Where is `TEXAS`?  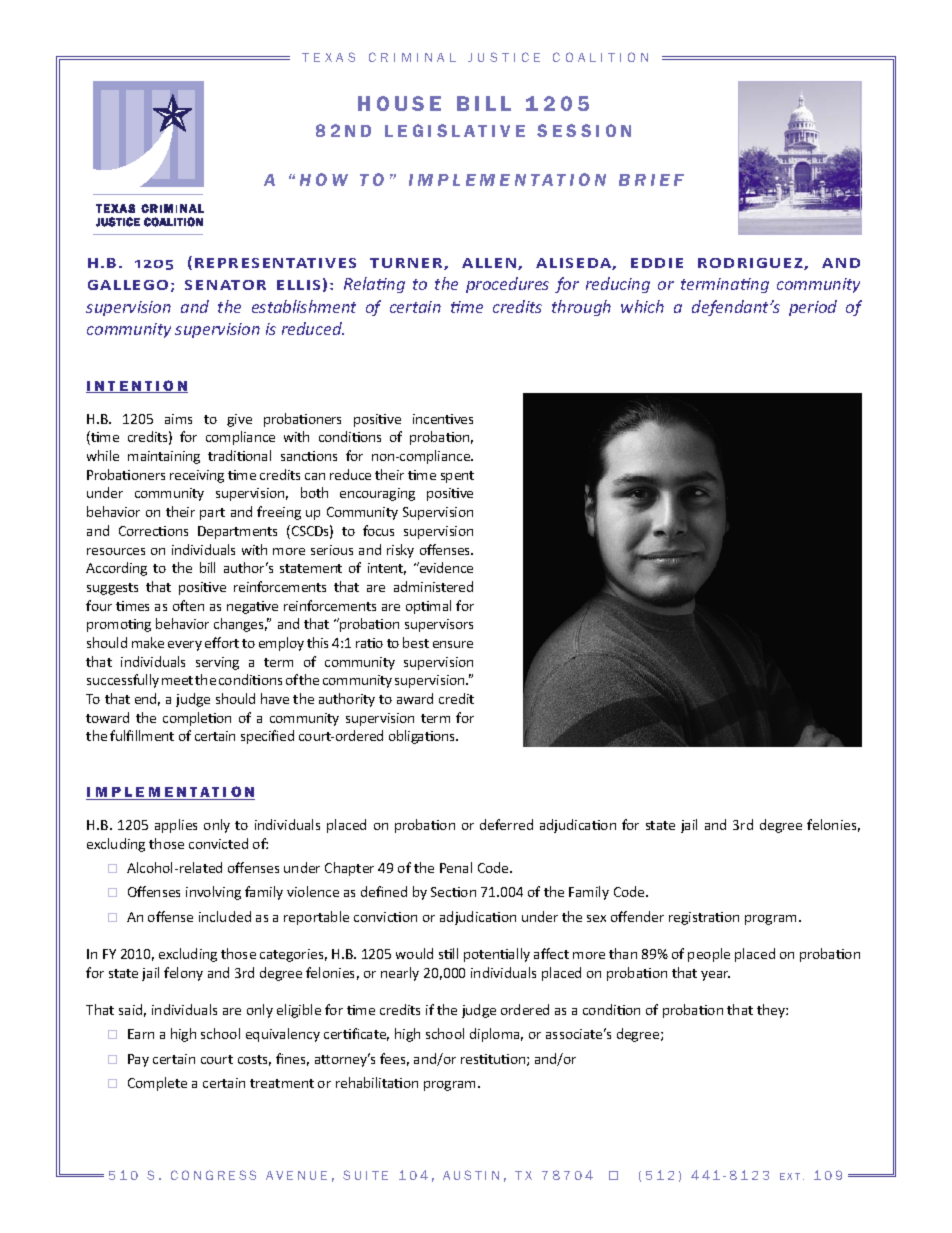 TEXAS is located at coordinates (328, 57).
